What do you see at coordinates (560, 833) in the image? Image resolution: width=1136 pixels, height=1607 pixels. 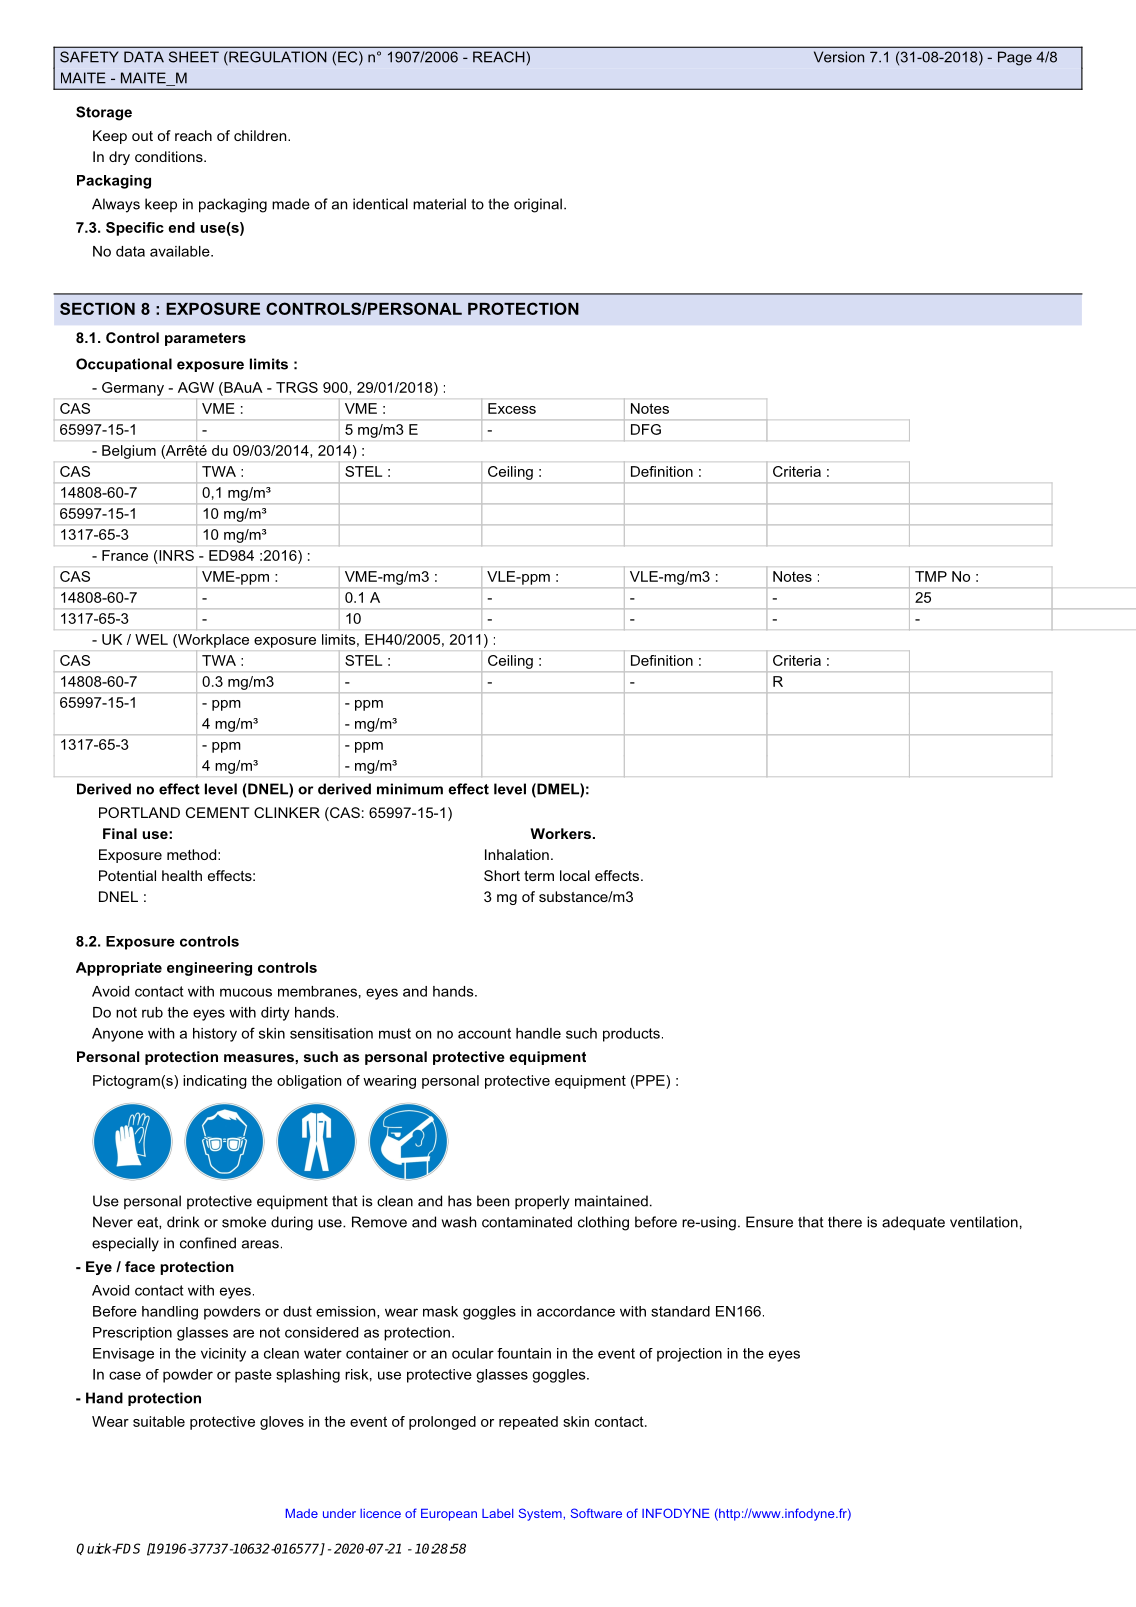 I see `Workers` at bounding box center [560, 833].
